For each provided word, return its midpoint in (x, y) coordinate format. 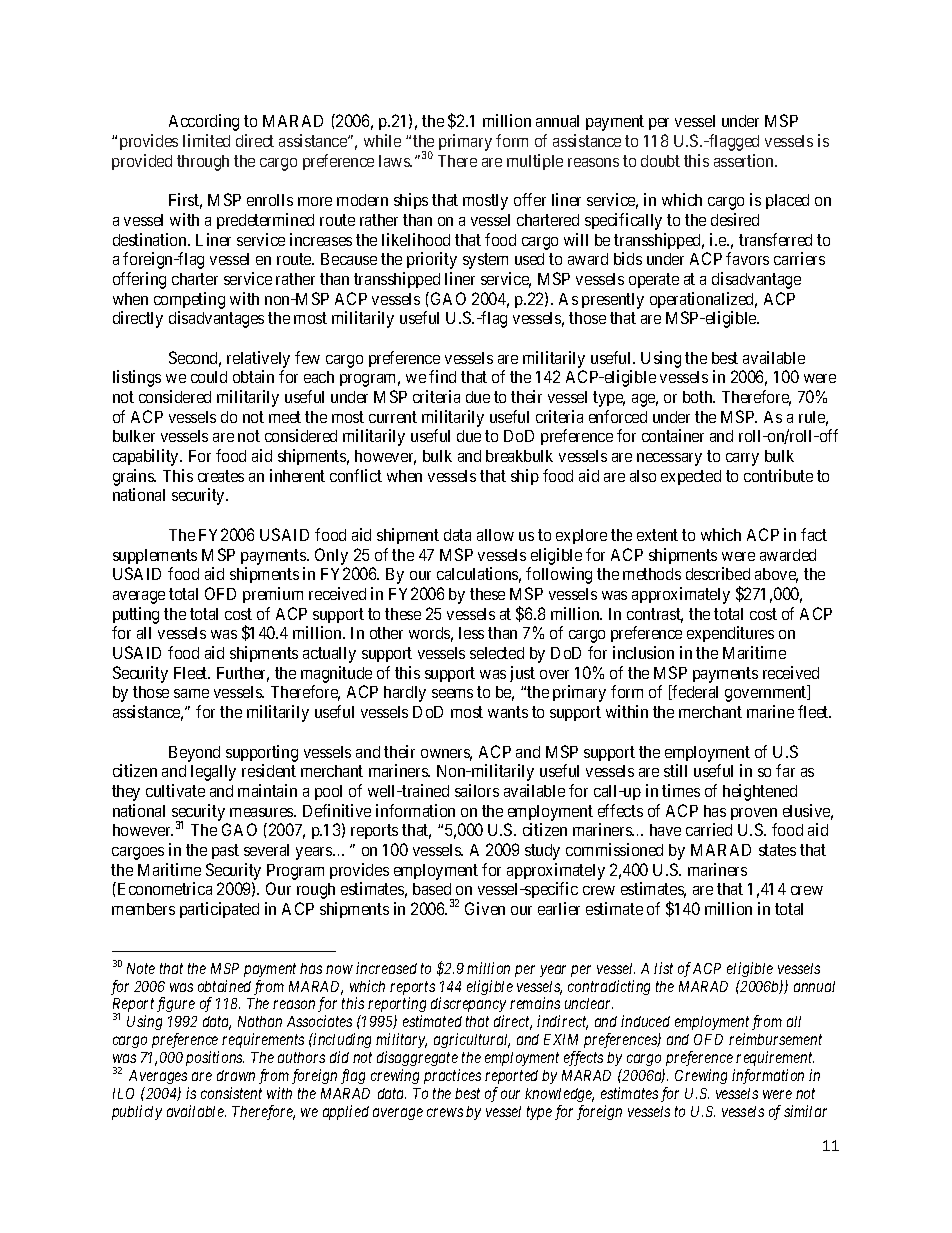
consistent (231, 1093)
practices (452, 1076)
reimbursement (775, 1039)
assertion (745, 160)
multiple (535, 162)
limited (206, 140)
